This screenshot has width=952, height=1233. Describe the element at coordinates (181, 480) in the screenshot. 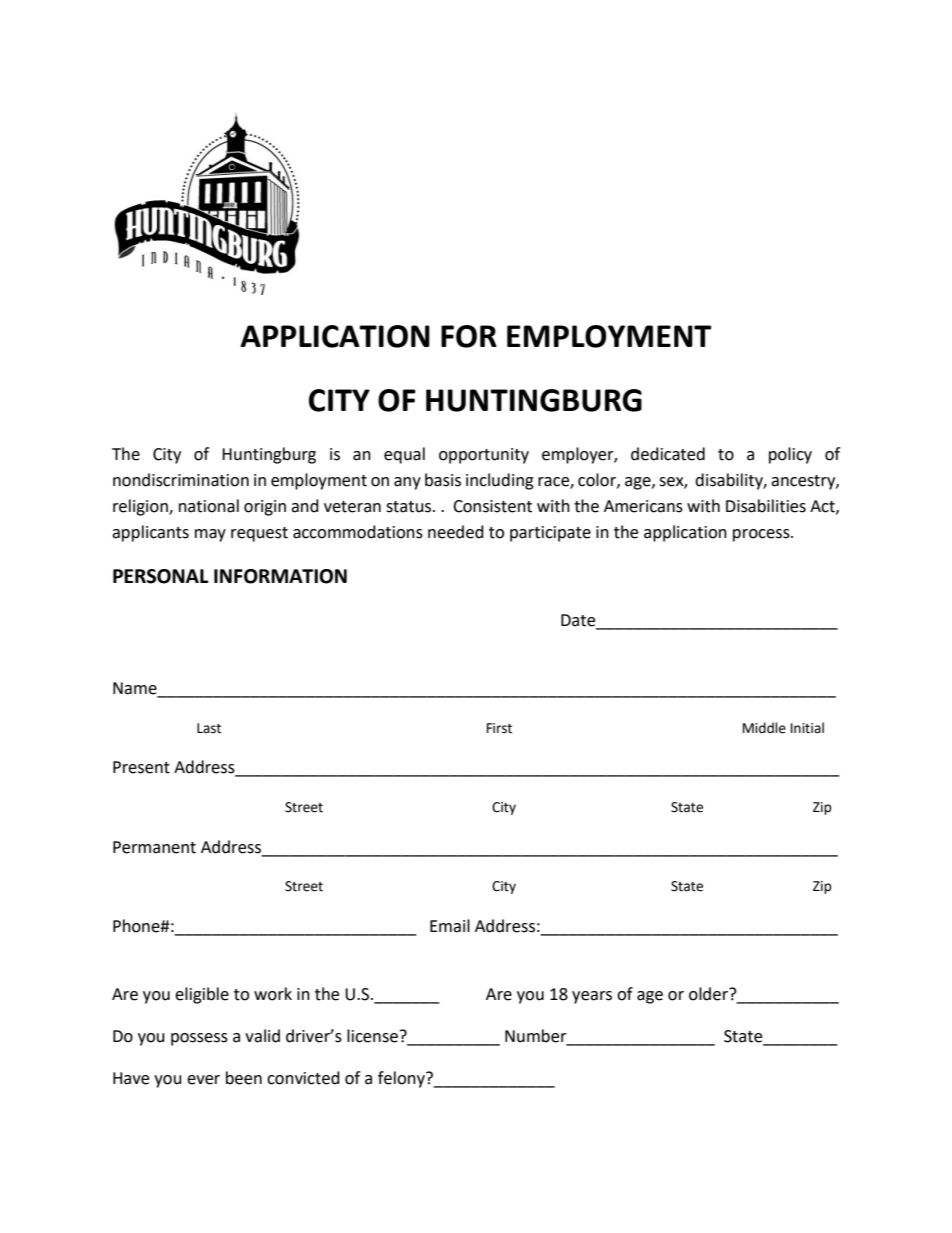

I see `nondiscrimination` at that location.
